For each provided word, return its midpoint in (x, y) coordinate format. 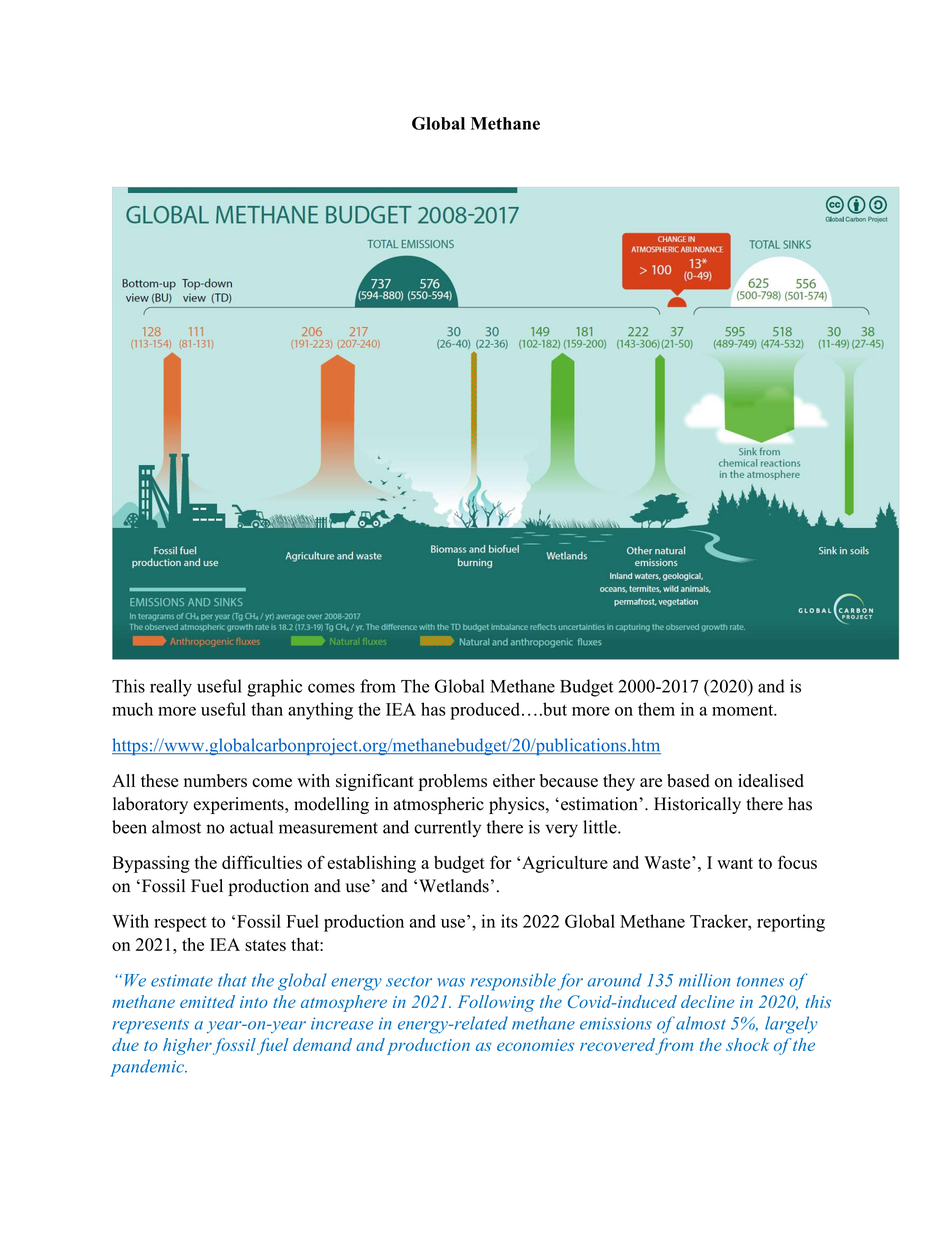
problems (453, 782)
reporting (791, 923)
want (735, 863)
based (688, 781)
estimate (182, 980)
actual (251, 827)
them (656, 709)
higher (187, 1046)
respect (180, 924)
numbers (215, 781)
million (704, 980)
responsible (513, 982)
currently (447, 829)
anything (320, 711)
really (171, 688)
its (509, 921)
